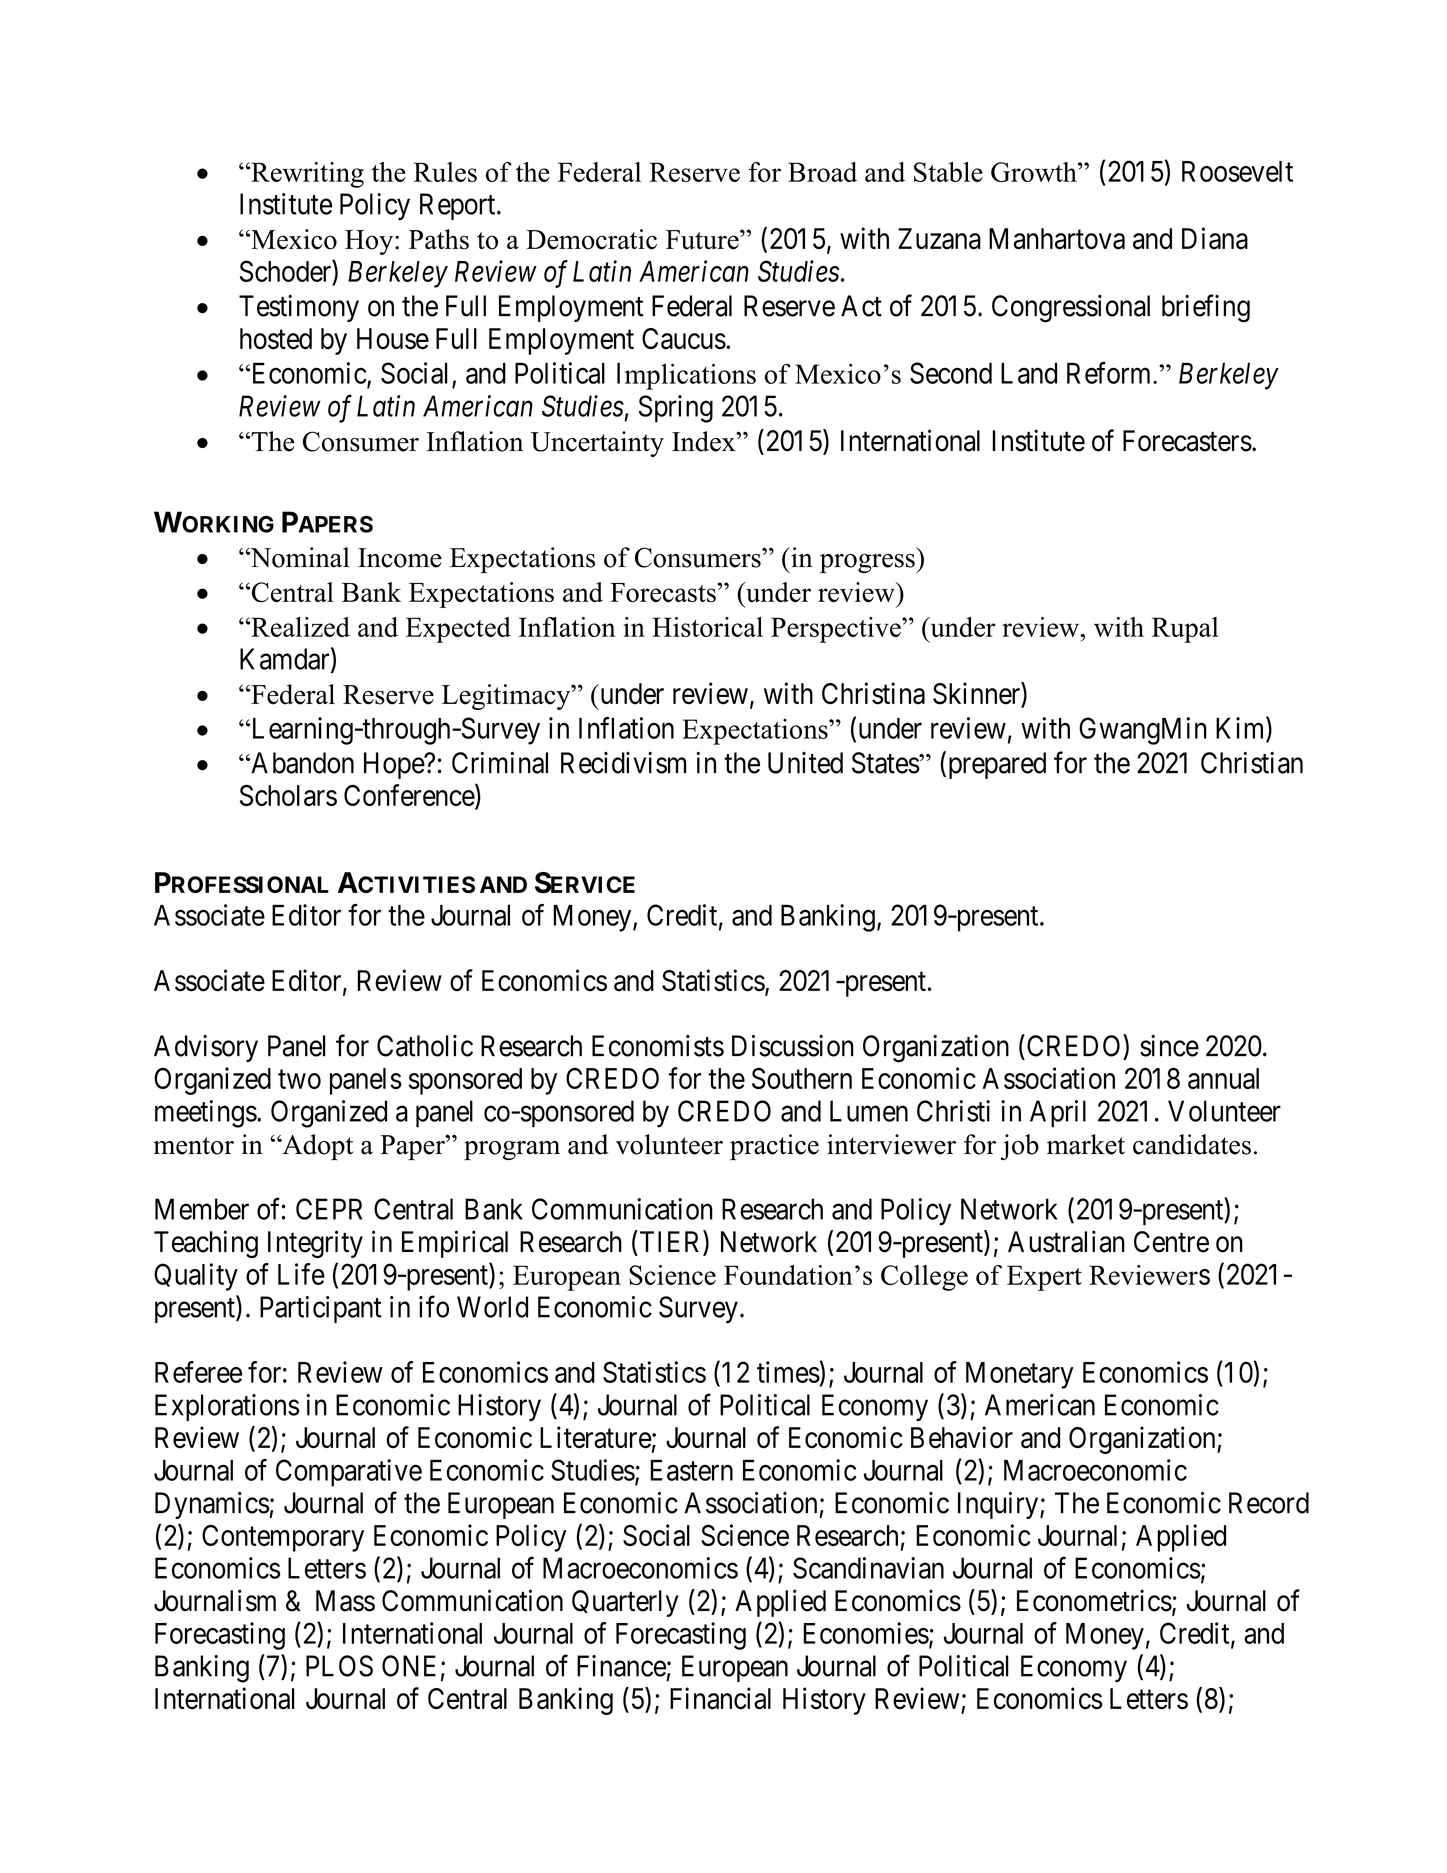 Image resolution: width=1447 pixels, height=1873 pixels. I want to click on practice, so click(774, 1147).
